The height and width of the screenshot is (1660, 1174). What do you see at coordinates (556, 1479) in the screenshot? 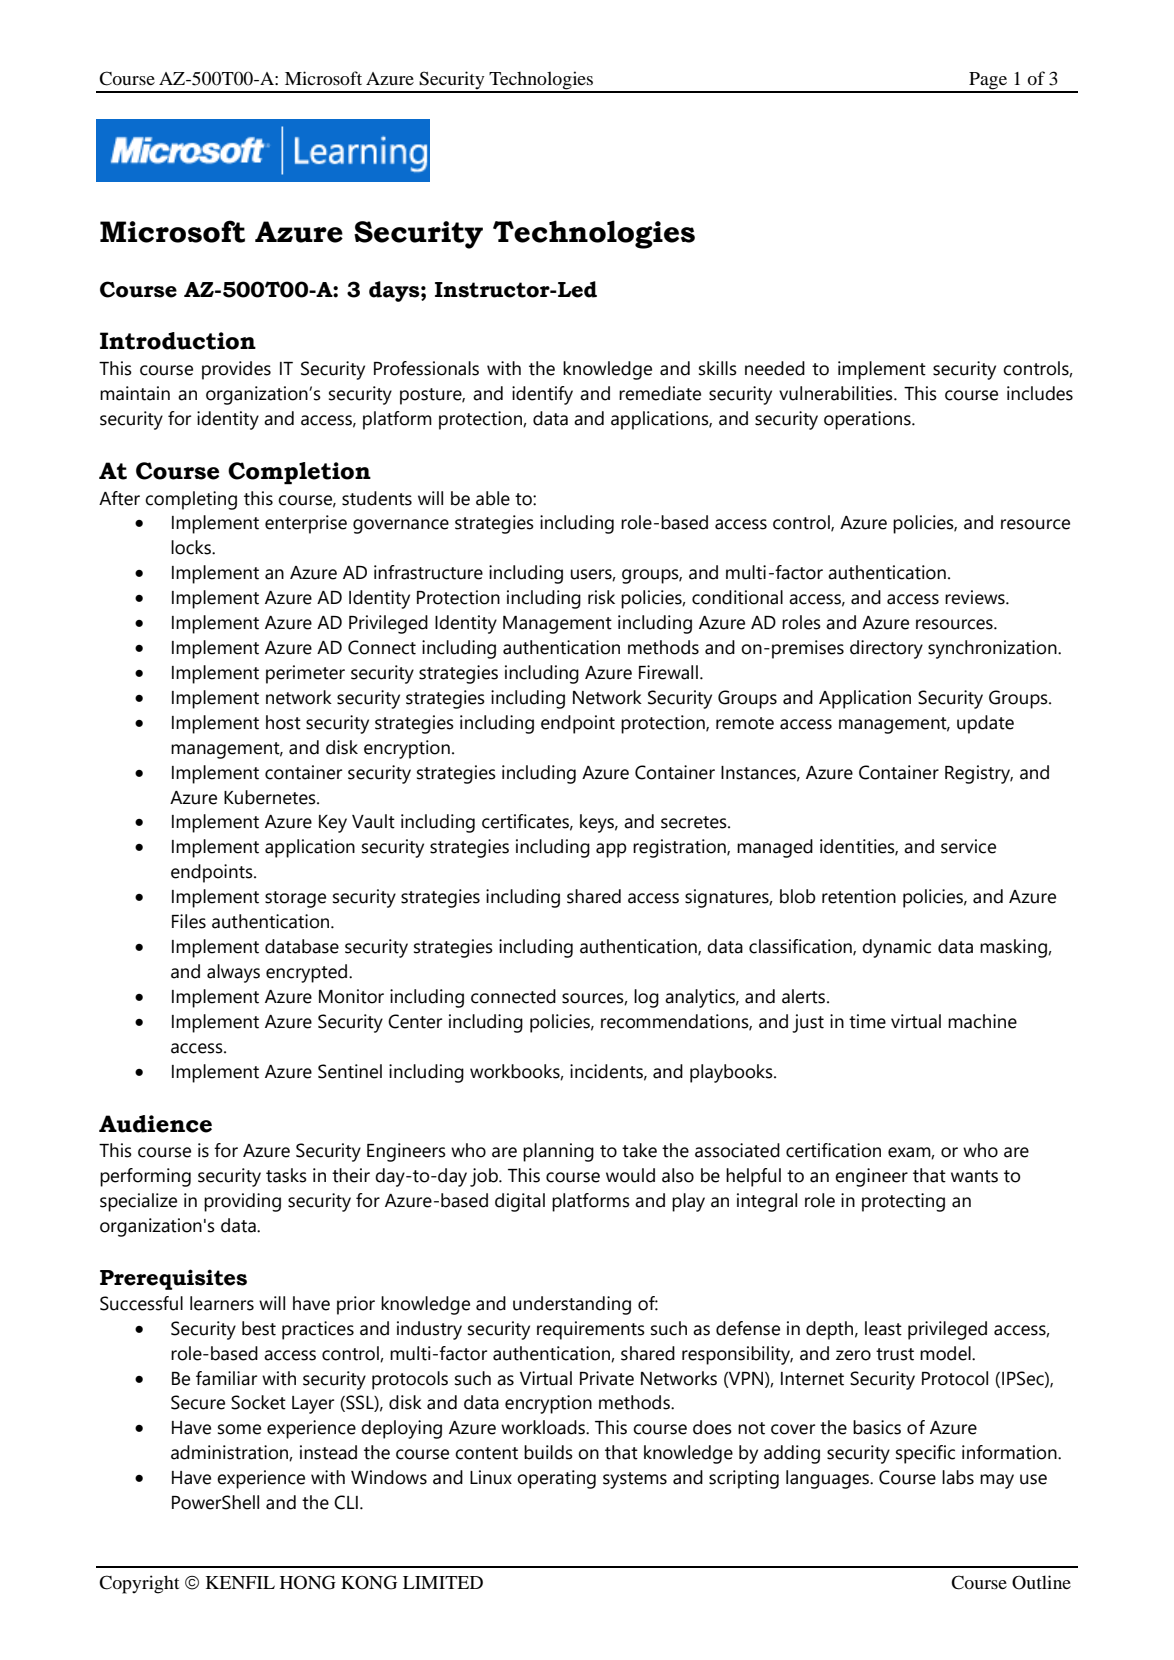
I see `operating` at bounding box center [556, 1479].
